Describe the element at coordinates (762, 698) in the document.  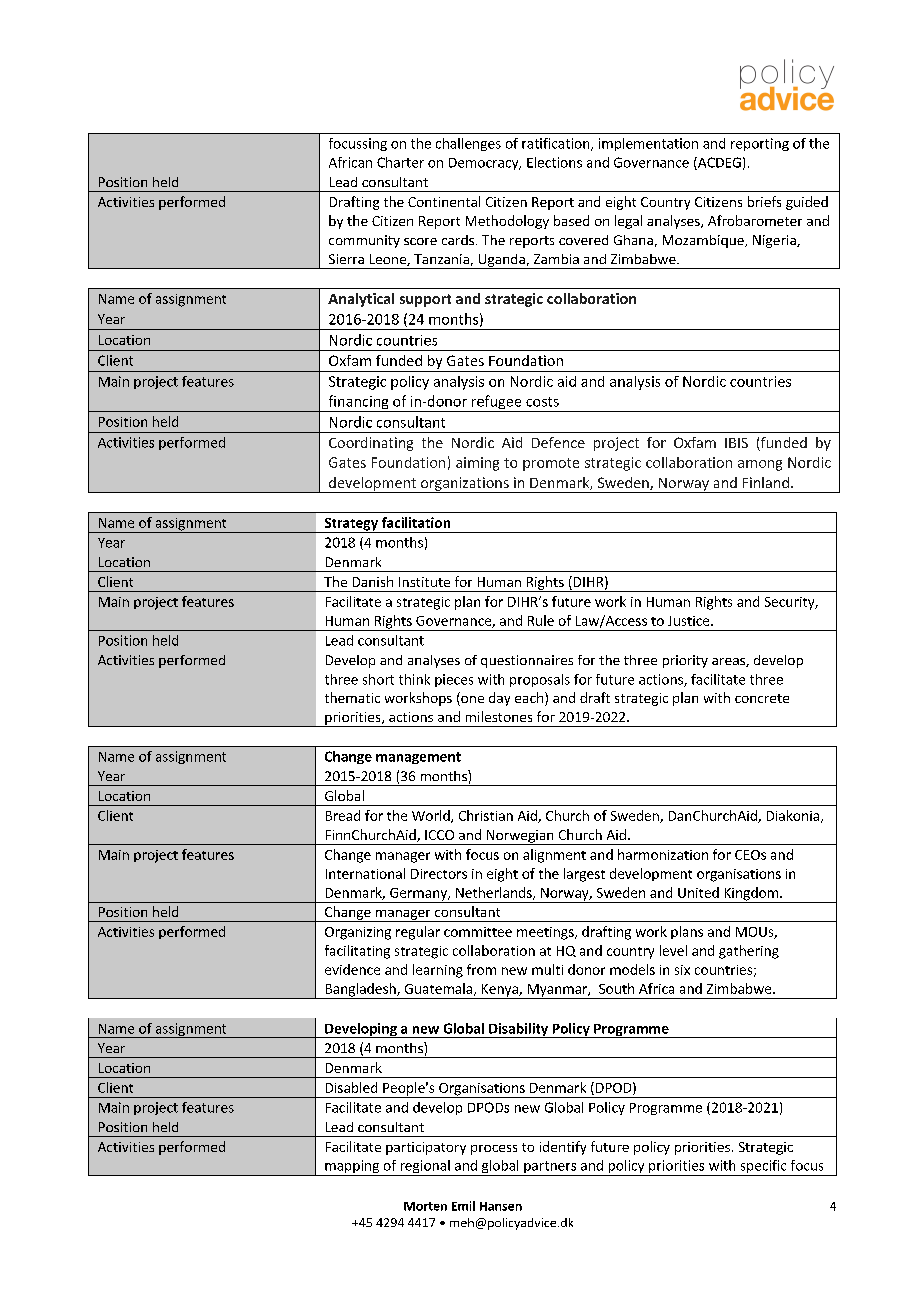
I see `concrete` at that location.
